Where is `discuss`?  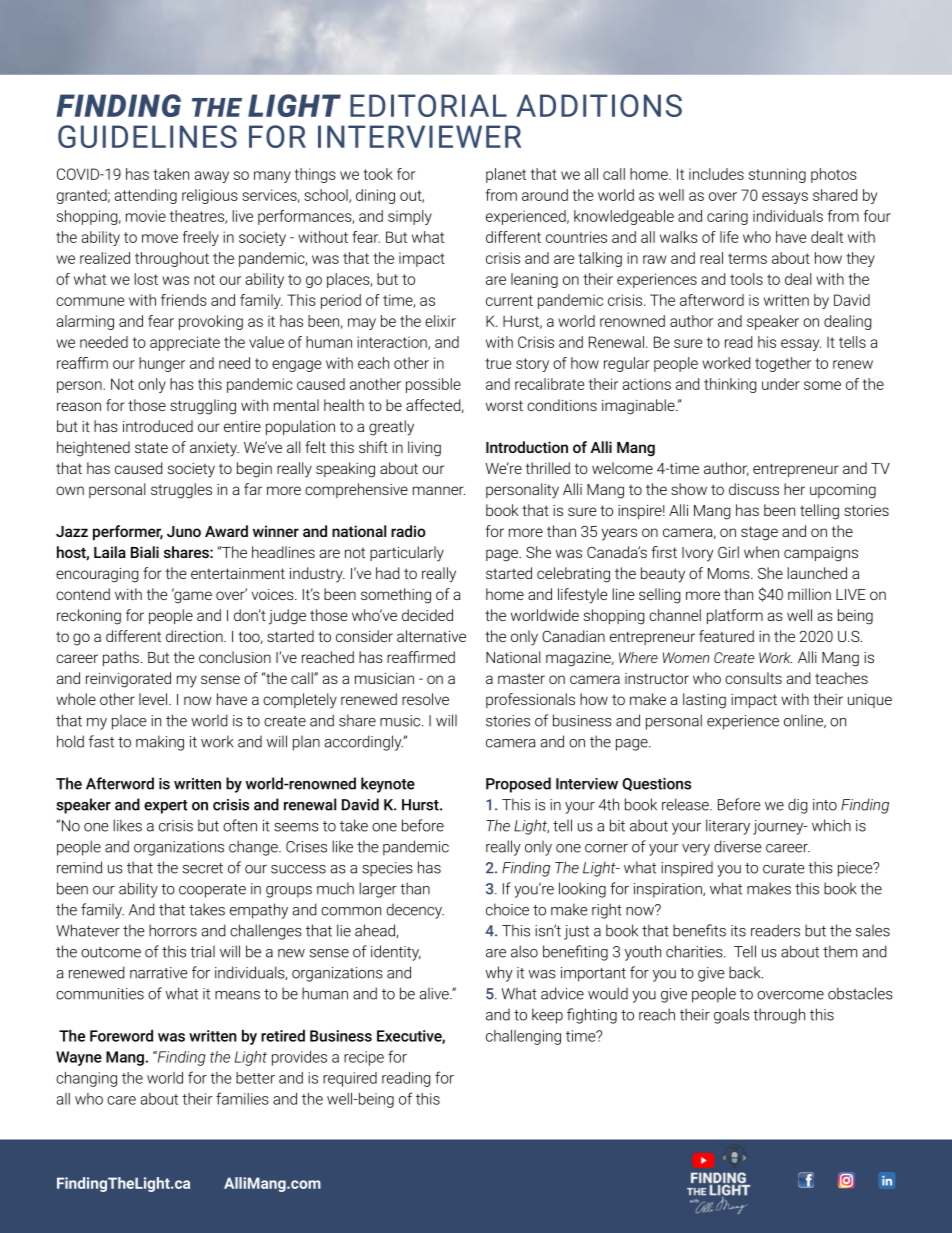 discuss is located at coordinates (754, 489).
